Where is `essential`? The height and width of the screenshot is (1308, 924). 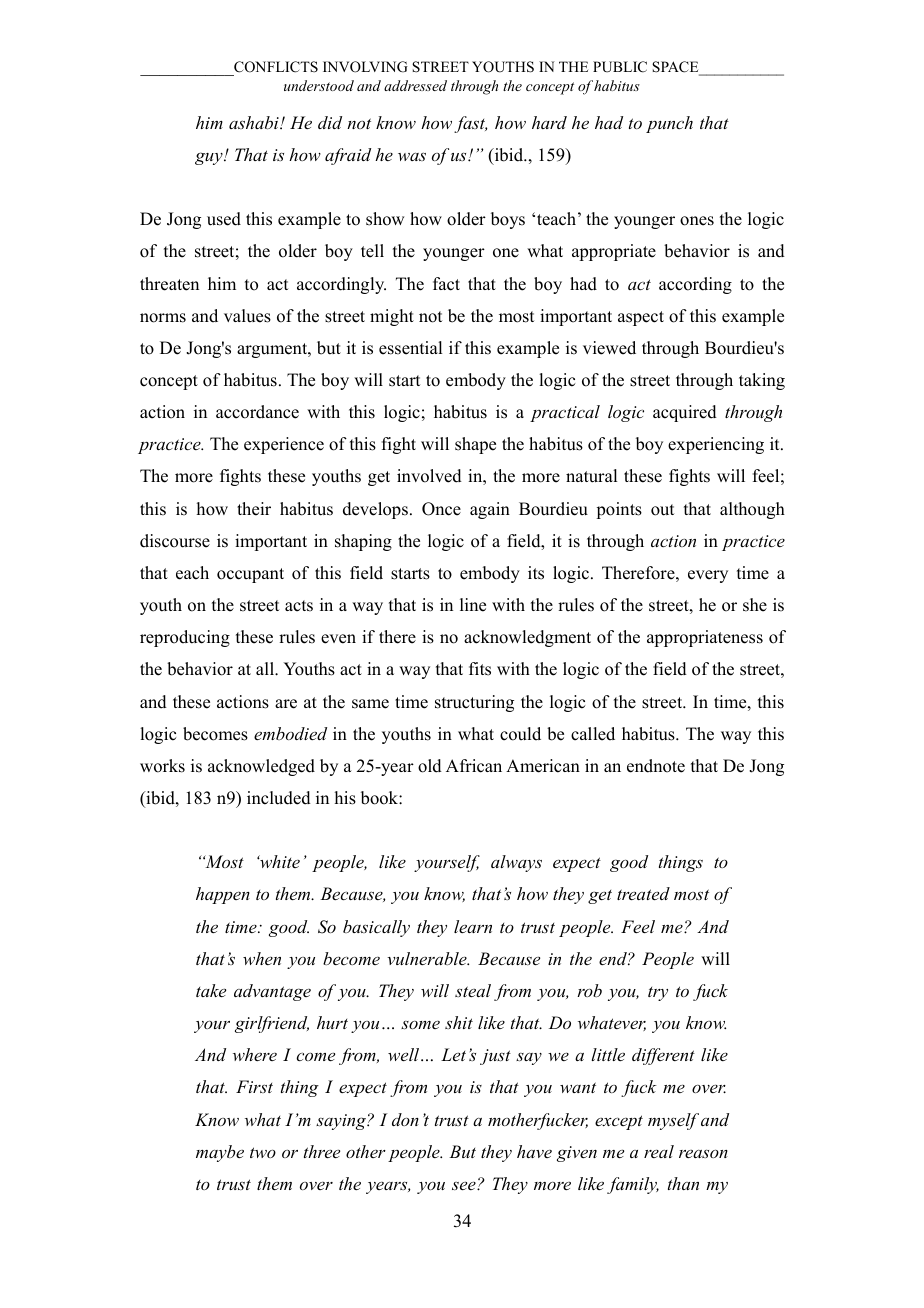
essential is located at coordinates (410, 348).
